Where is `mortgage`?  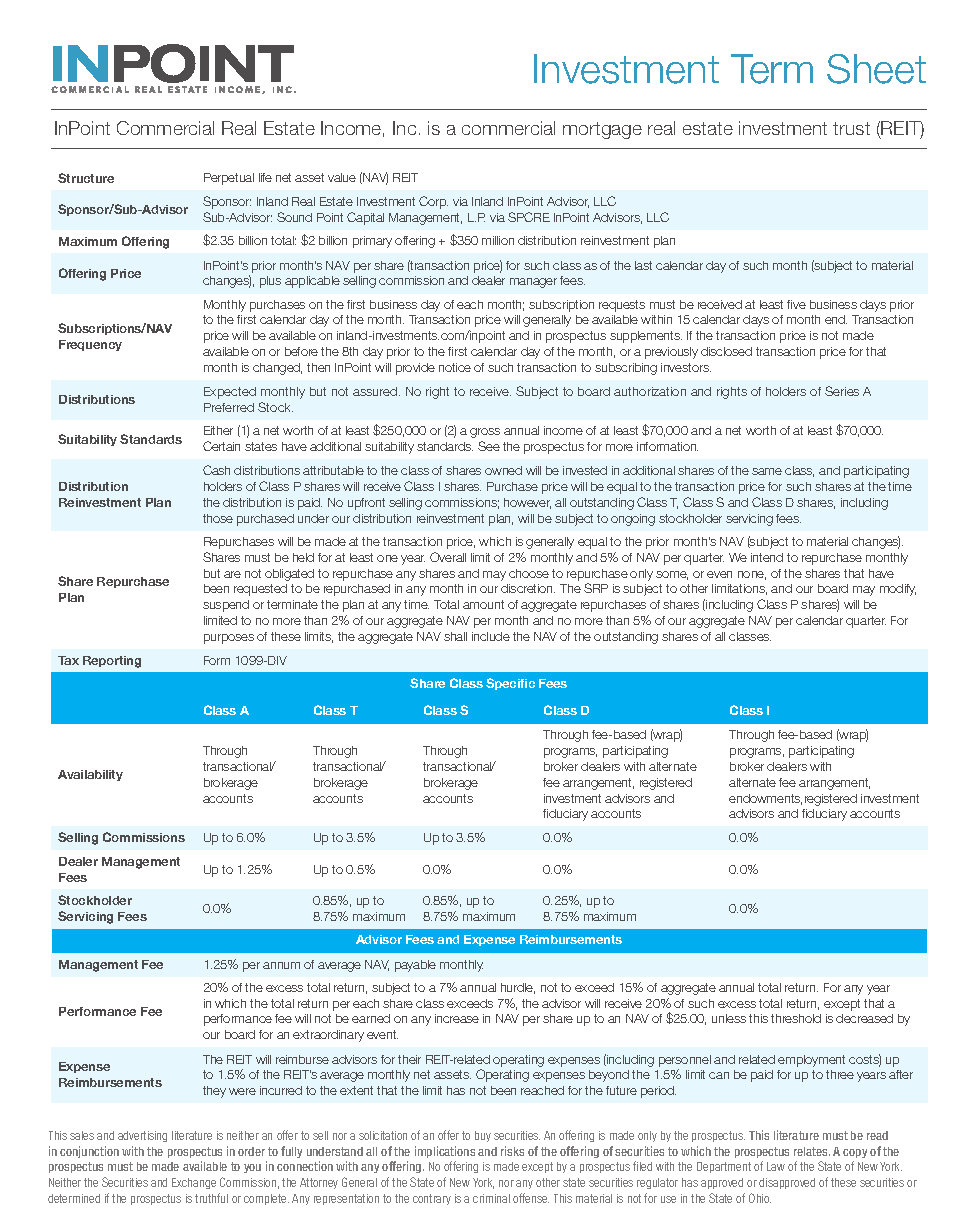 mortgage is located at coordinates (602, 130).
